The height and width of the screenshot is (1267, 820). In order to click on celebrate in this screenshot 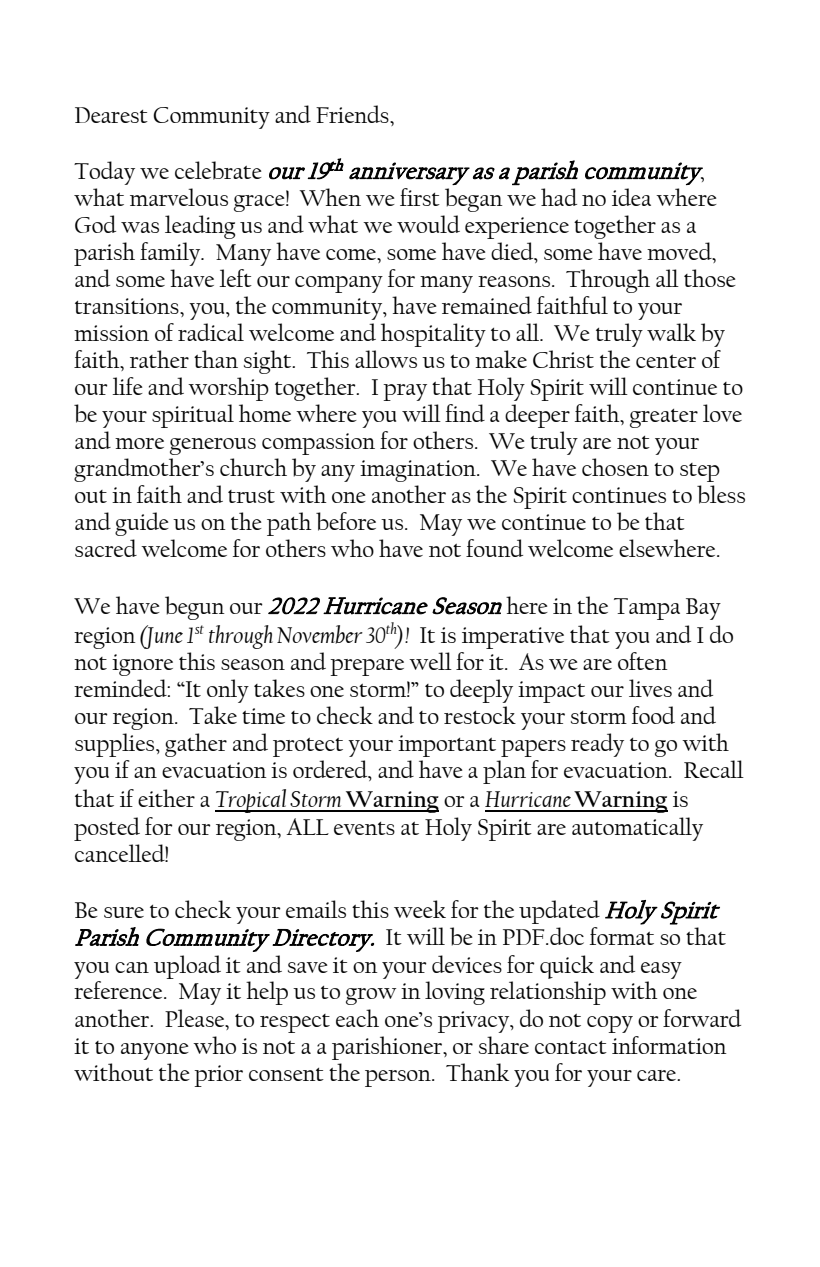, I will do `click(218, 170)`.
